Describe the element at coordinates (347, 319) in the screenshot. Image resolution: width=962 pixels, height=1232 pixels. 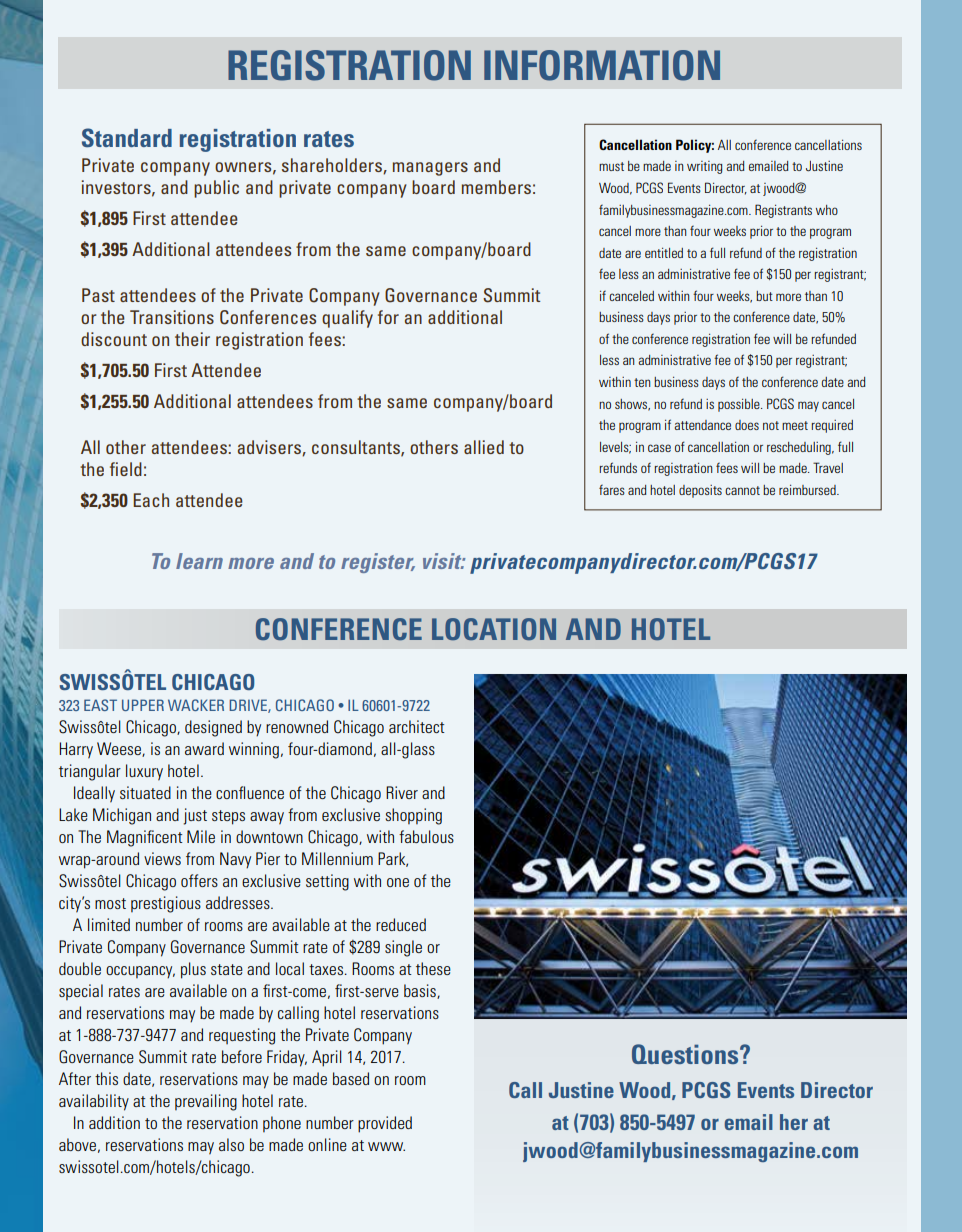
I see `qualify` at that location.
